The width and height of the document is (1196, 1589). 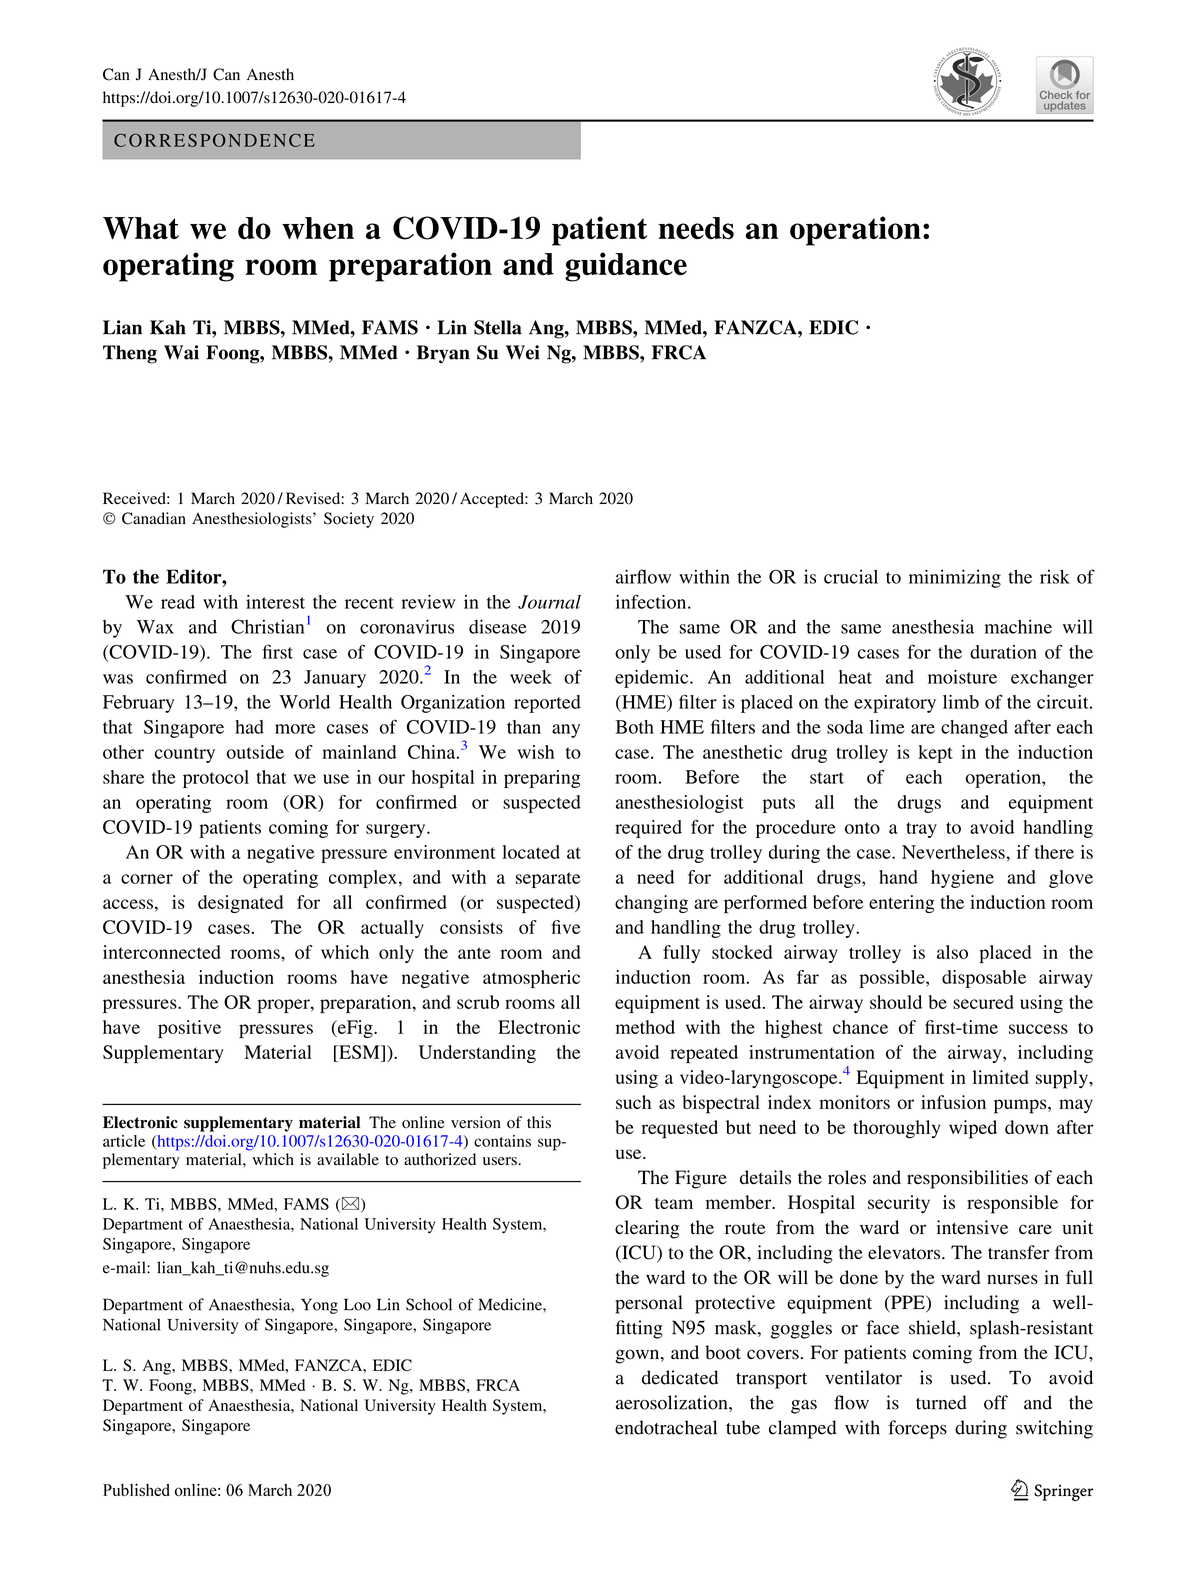 What do you see at coordinates (941, 1402) in the document?
I see `turned` at bounding box center [941, 1402].
